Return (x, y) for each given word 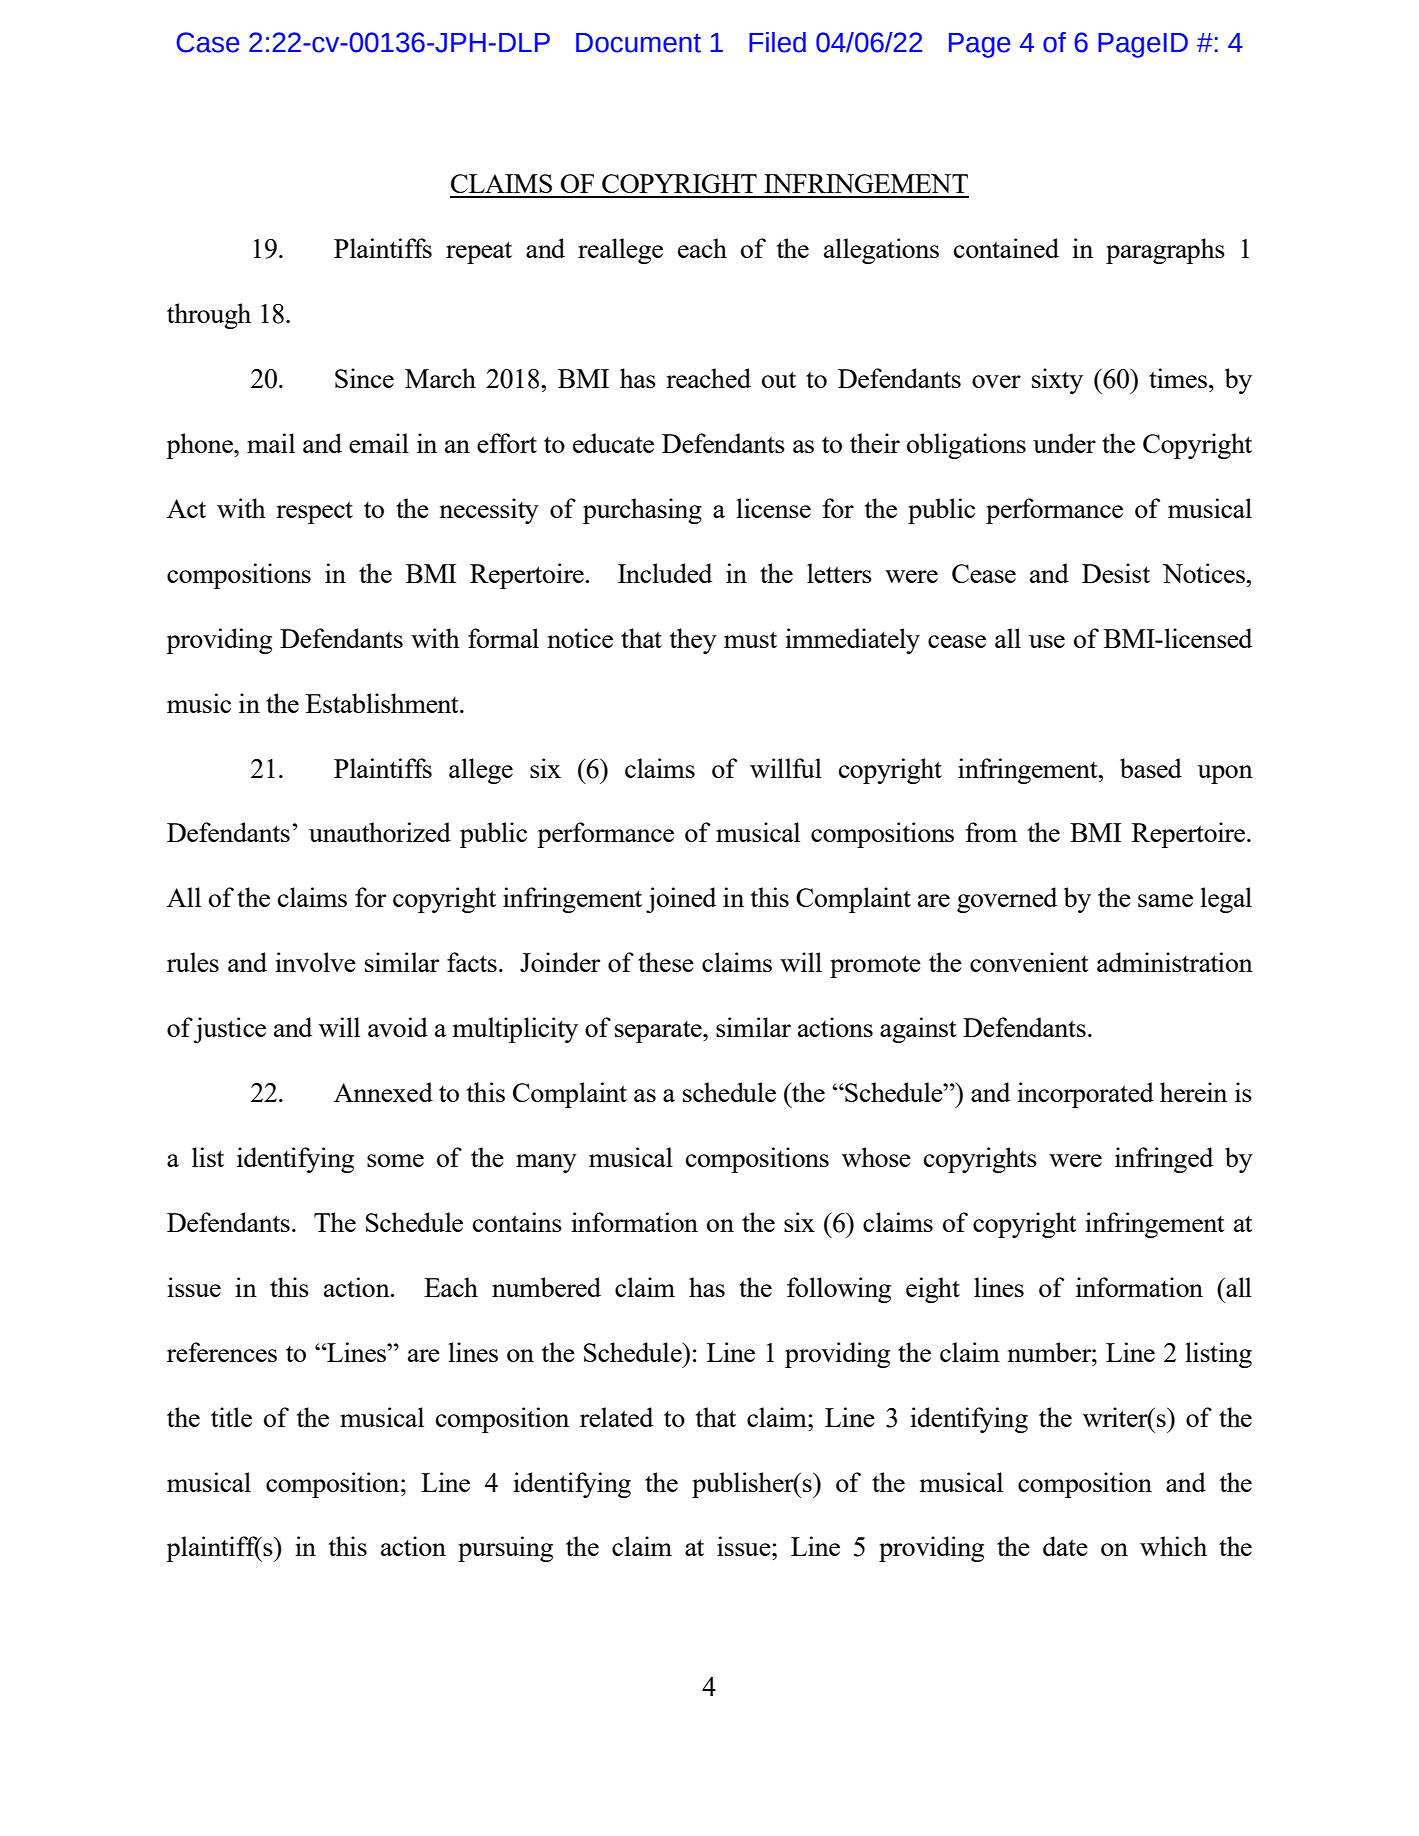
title (231, 1417)
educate (613, 443)
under (1064, 443)
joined (681, 900)
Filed (777, 42)
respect (314, 512)
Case (208, 42)
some (395, 1160)
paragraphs (1165, 251)
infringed (1164, 1160)
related (616, 1417)
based (1151, 768)
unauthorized (380, 832)
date (1065, 1546)
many (546, 1163)
